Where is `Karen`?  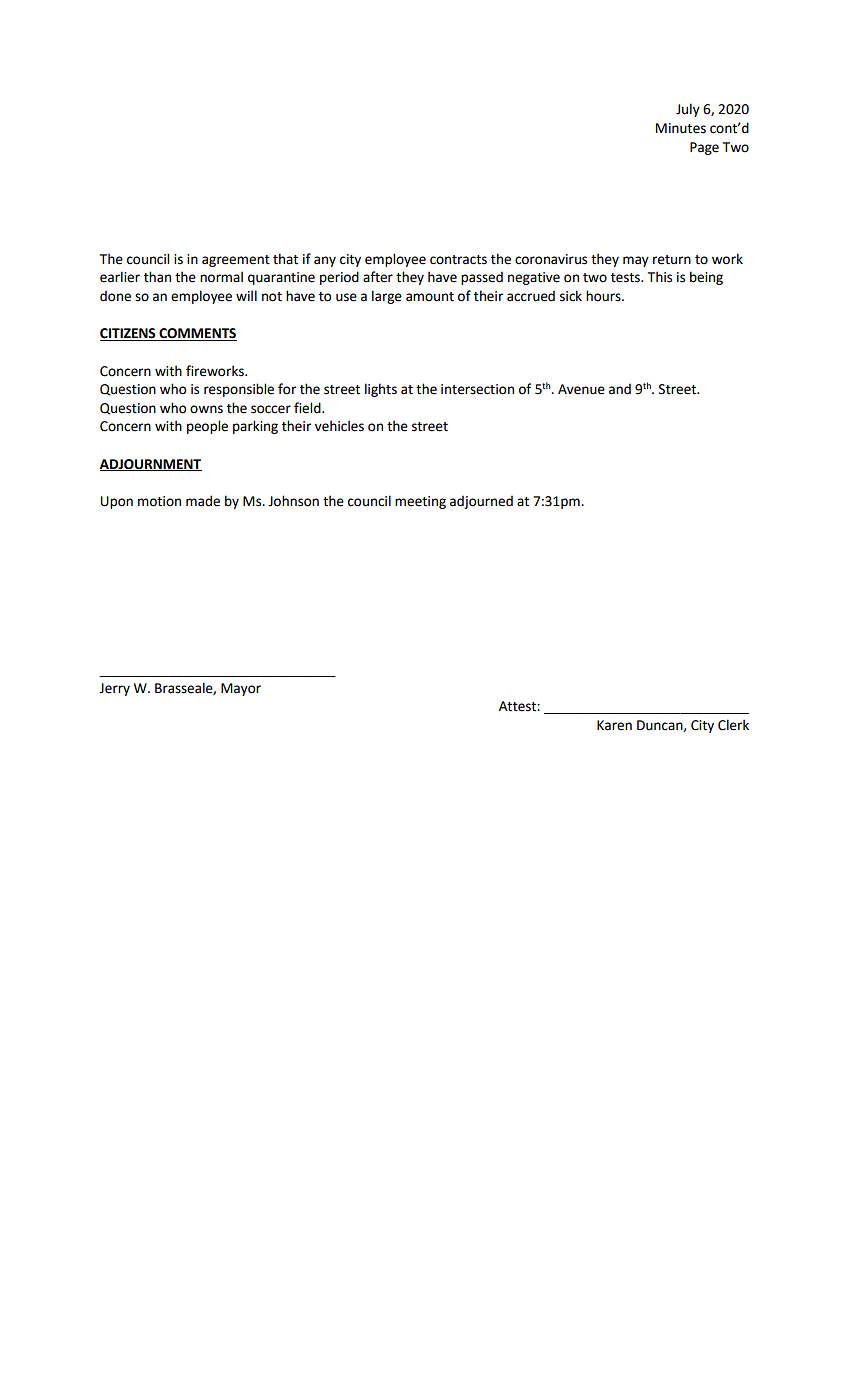
Karen is located at coordinates (614, 725).
